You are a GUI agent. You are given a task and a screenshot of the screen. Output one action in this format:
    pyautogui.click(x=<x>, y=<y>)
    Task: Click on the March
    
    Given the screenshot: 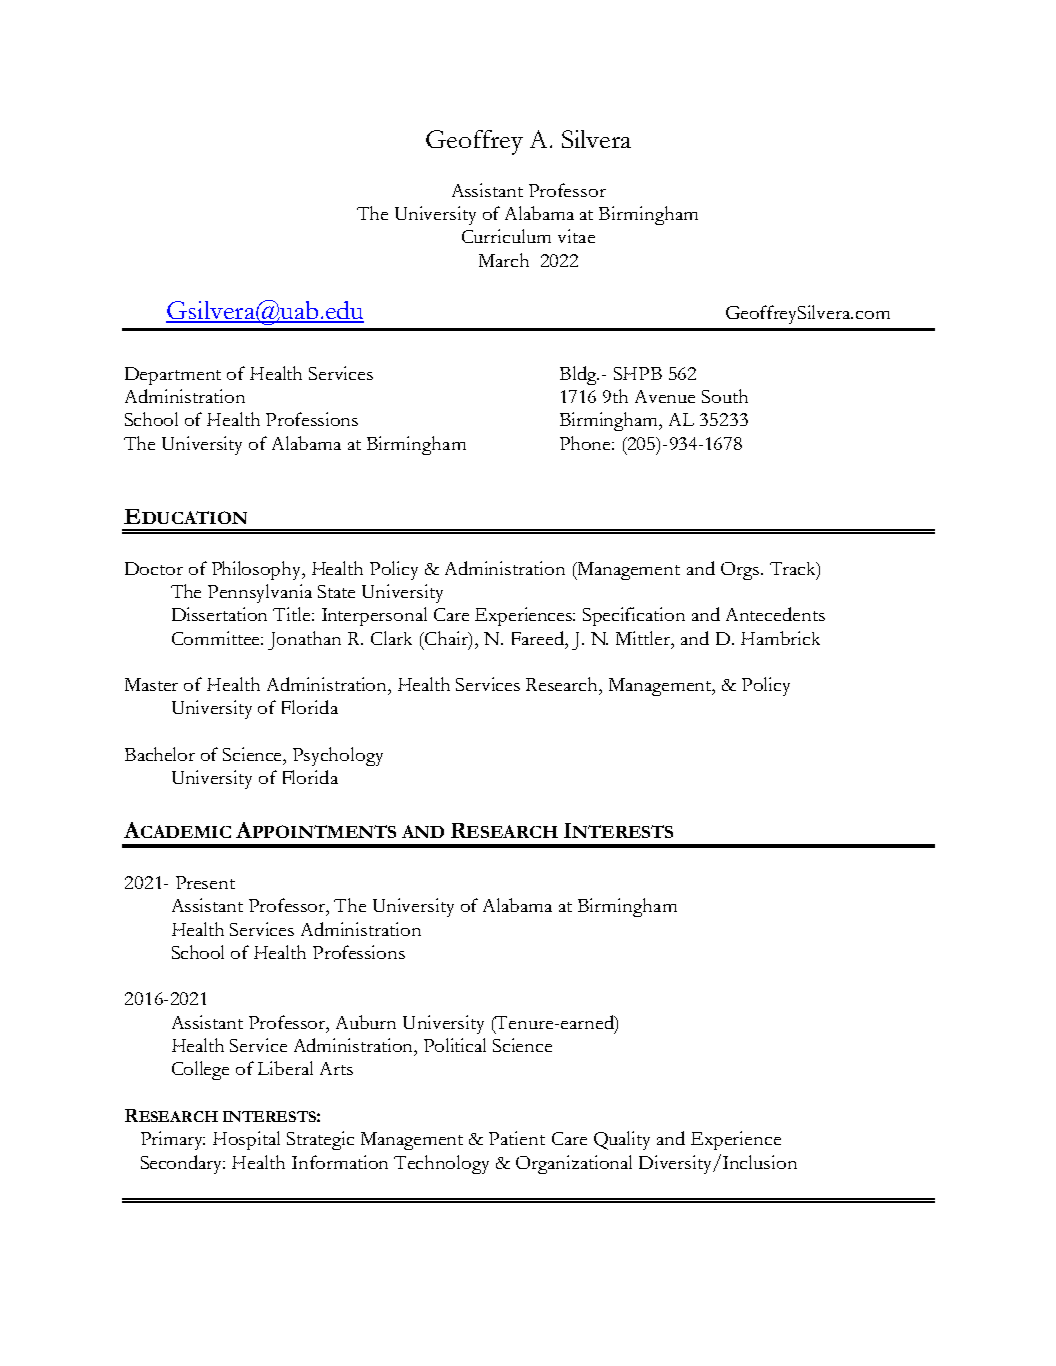 What is the action you would take?
    pyautogui.click(x=504, y=260)
